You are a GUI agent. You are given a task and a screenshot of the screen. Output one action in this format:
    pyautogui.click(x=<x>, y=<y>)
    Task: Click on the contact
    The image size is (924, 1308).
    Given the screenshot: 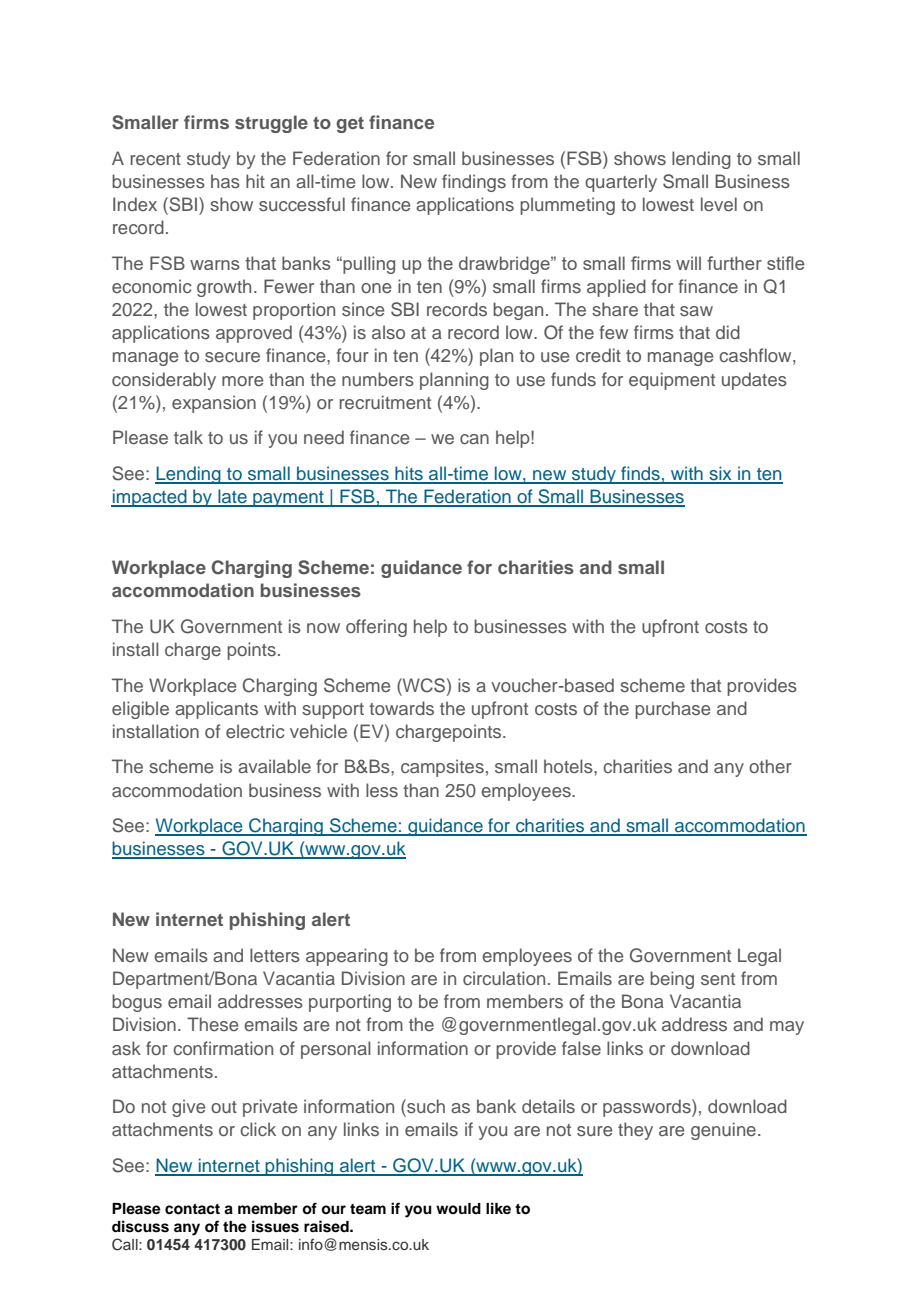 What is the action you would take?
    pyautogui.click(x=192, y=1209)
